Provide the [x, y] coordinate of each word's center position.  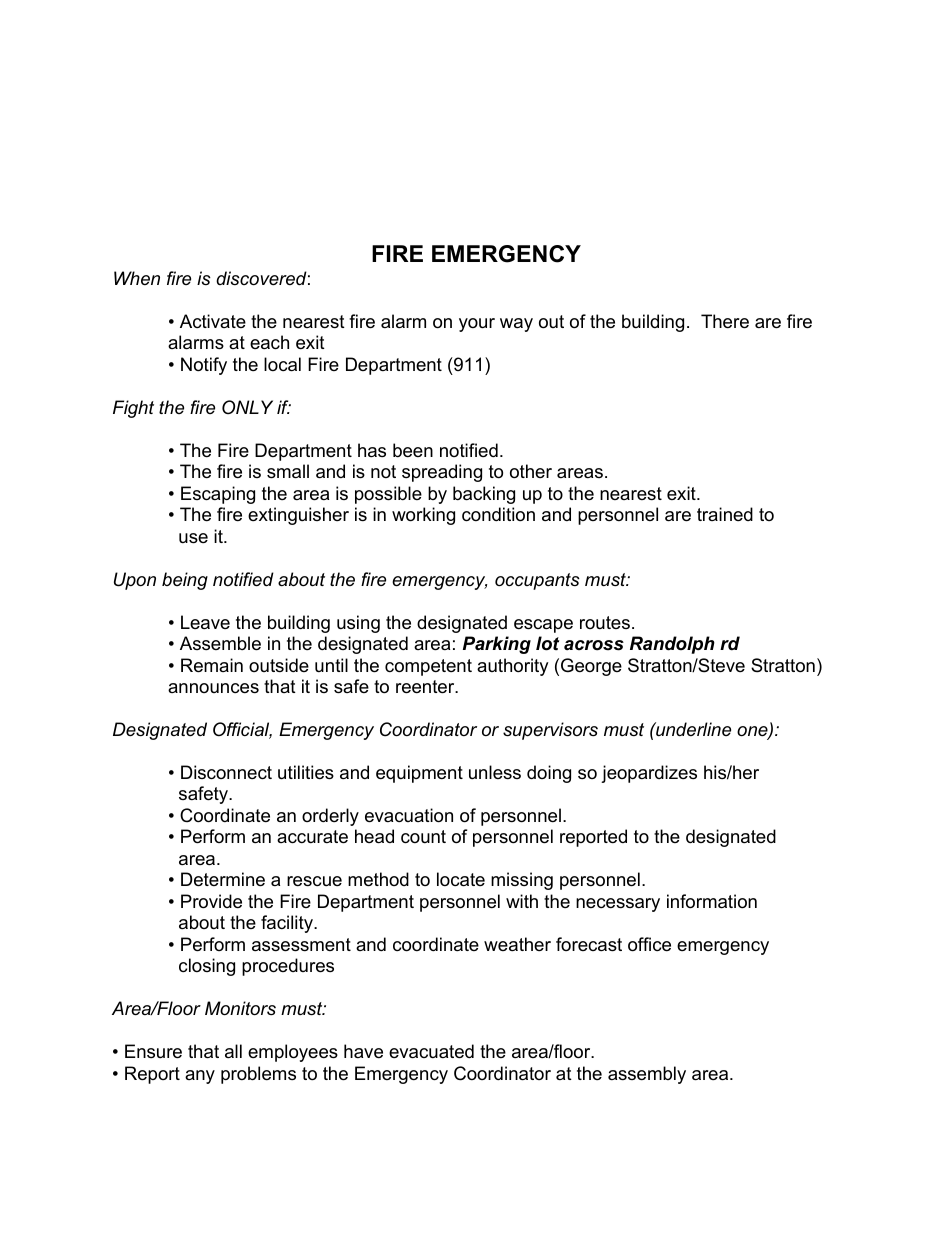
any [200, 1077]
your [477, 325]
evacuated [431, 1051]
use [193, 538]
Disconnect [226, 772]
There [725, 321]
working [423, 516]
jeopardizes [649, 774]
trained [725, 514]
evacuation [409, 815]
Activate [213, 321]
